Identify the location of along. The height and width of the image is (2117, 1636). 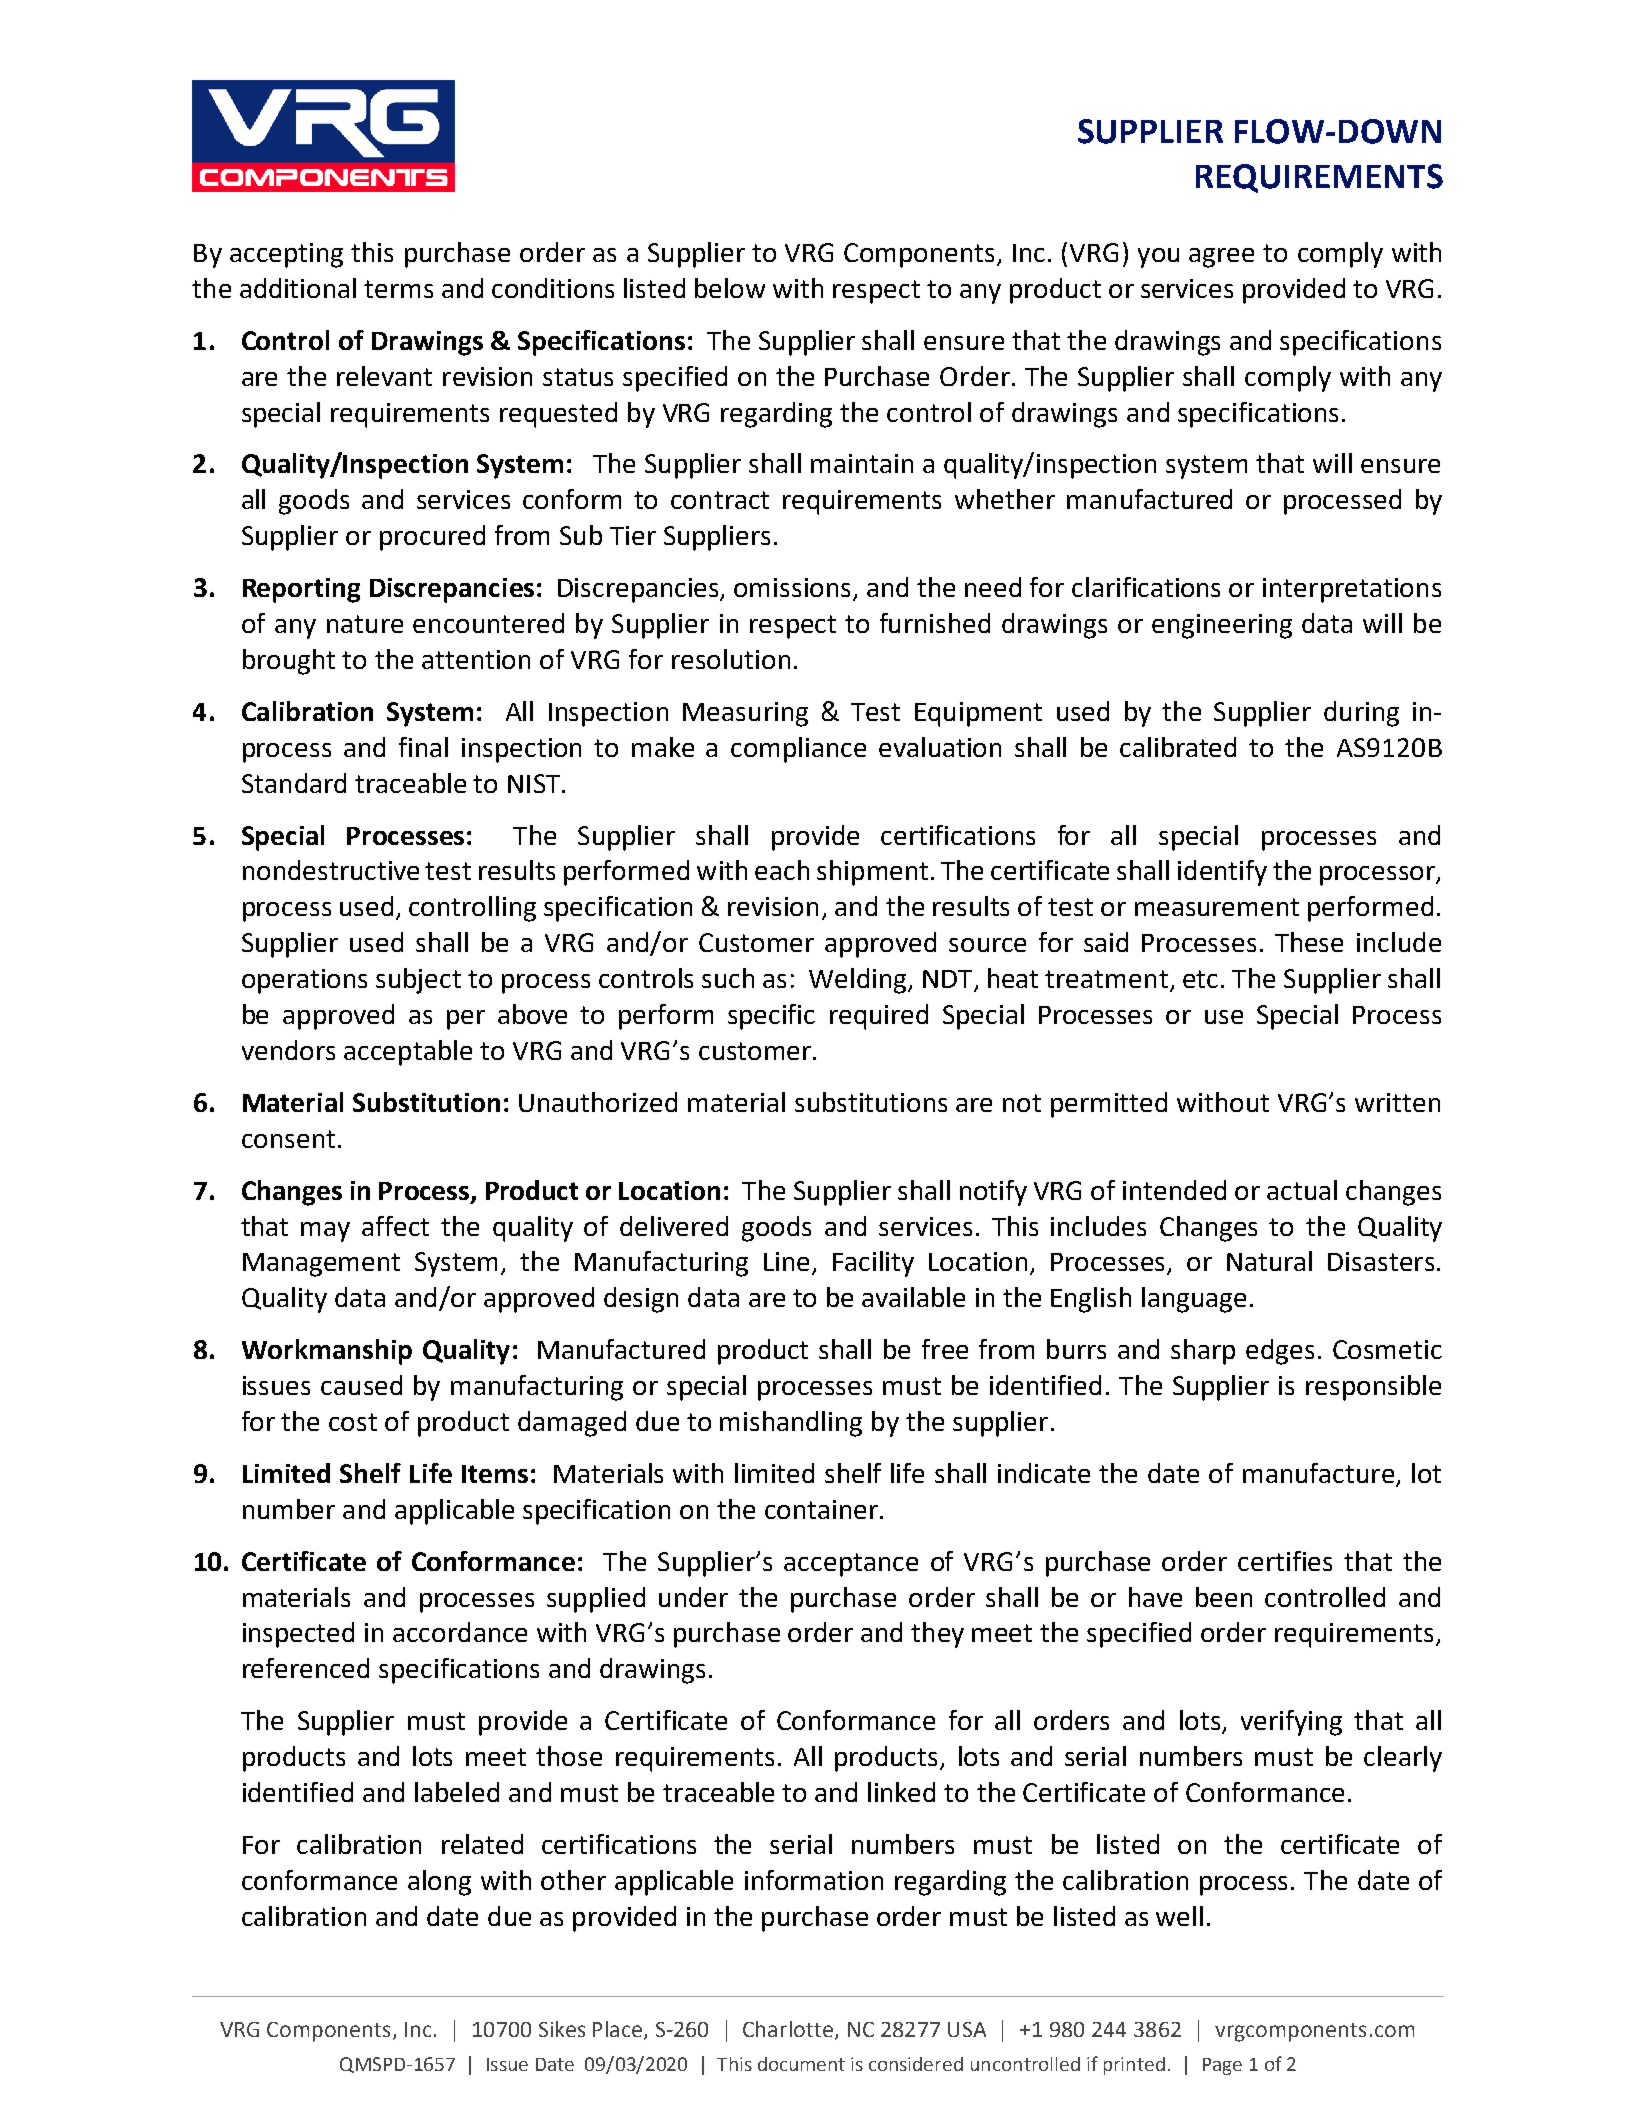
(439, 1883).
